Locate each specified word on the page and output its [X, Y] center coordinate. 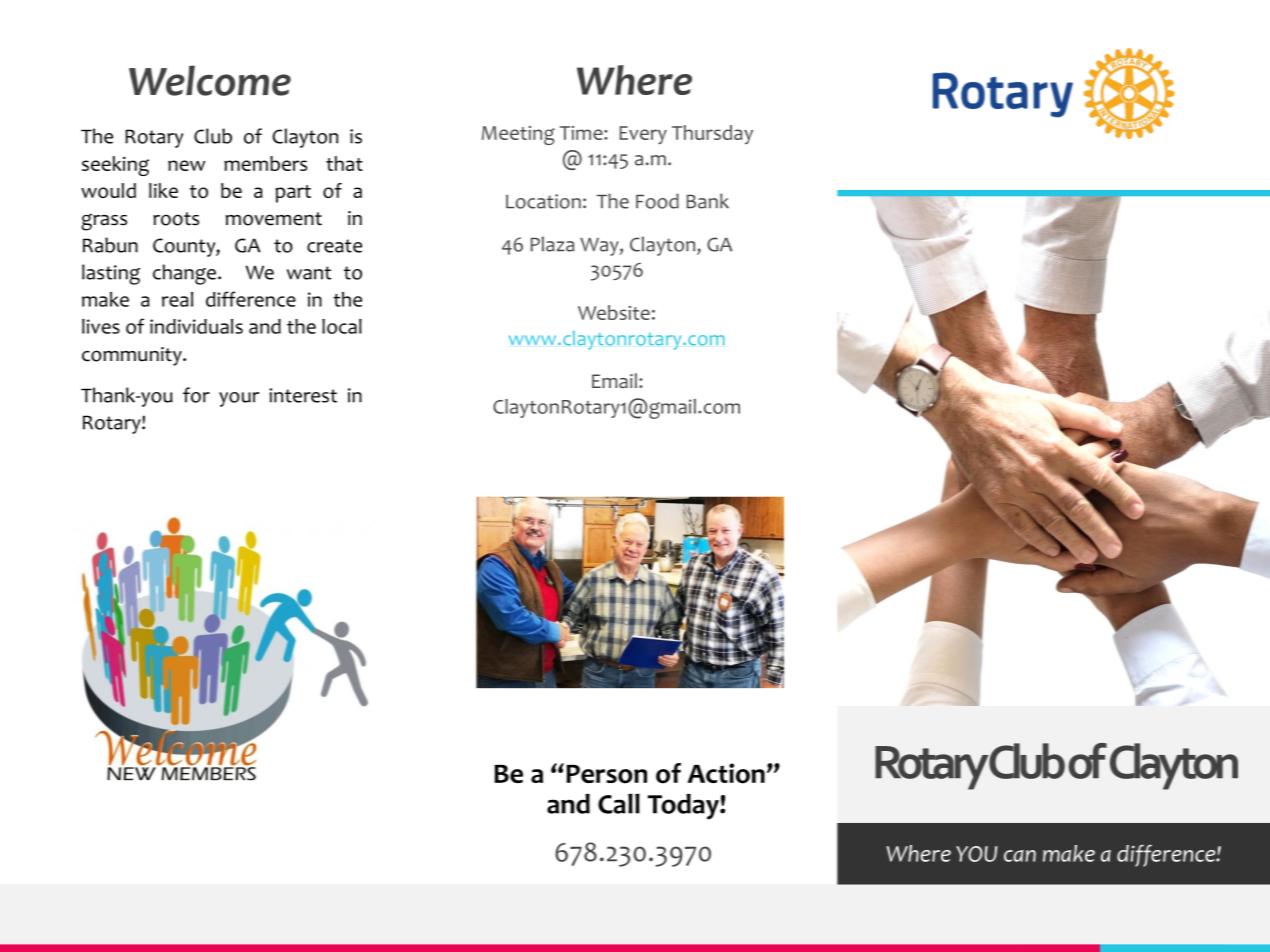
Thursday [712, 135]
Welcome [210, 80]
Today [684, 807]
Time [582, 133]
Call [619, 803]
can [1020, 856]
